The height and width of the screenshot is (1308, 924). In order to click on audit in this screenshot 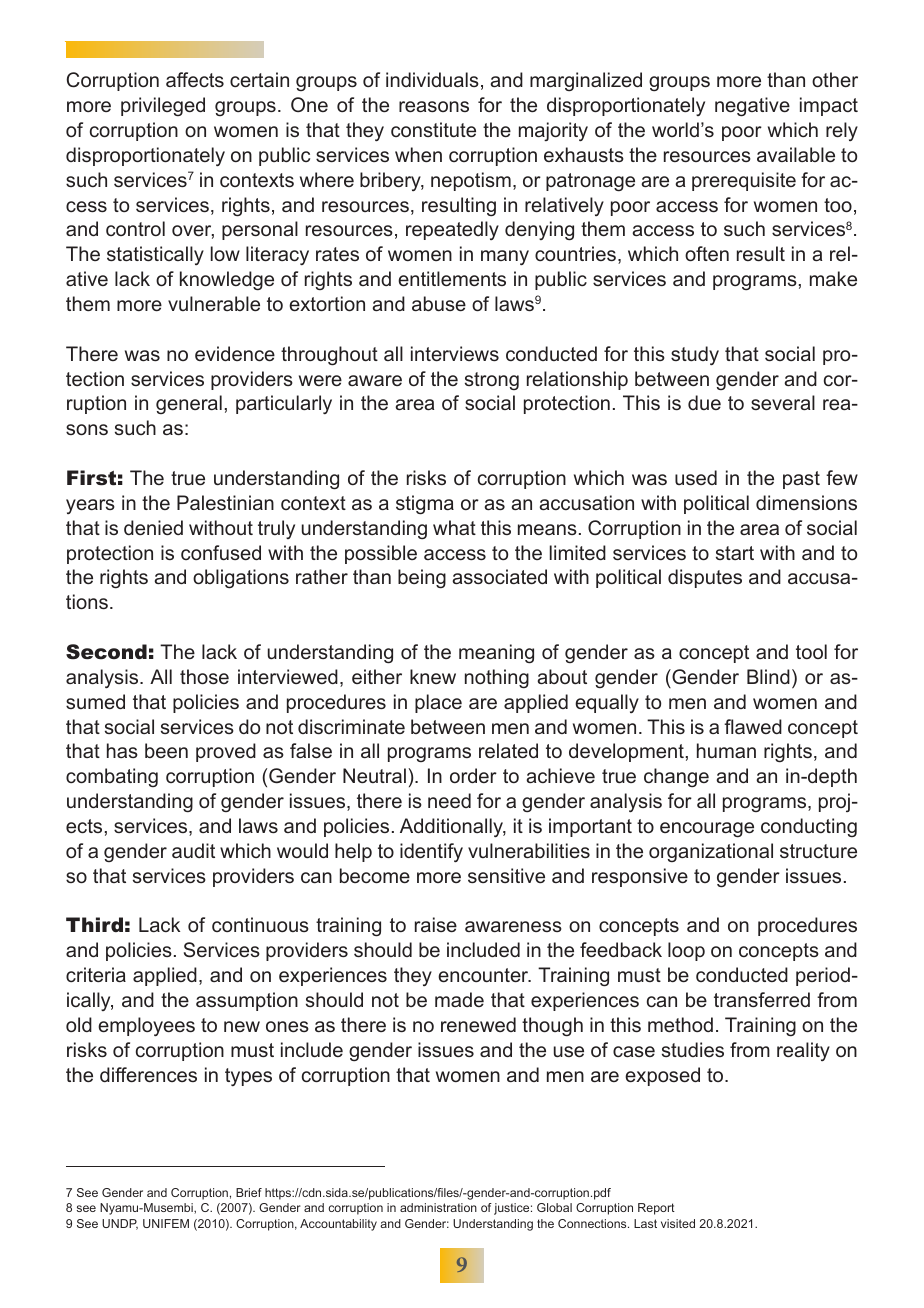, I will do `click(193, 850)`.
